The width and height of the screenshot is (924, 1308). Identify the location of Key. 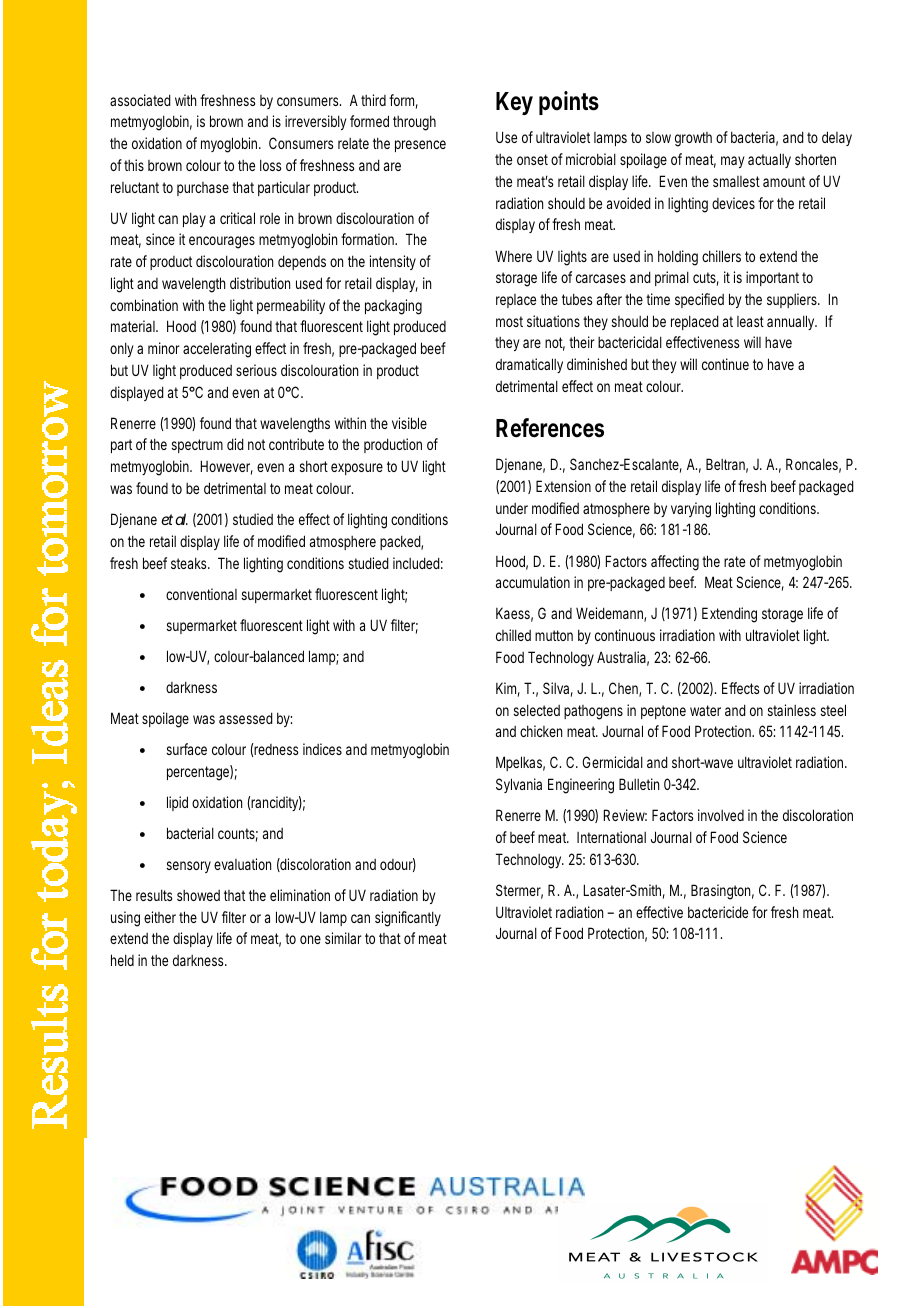
(514, 103).
